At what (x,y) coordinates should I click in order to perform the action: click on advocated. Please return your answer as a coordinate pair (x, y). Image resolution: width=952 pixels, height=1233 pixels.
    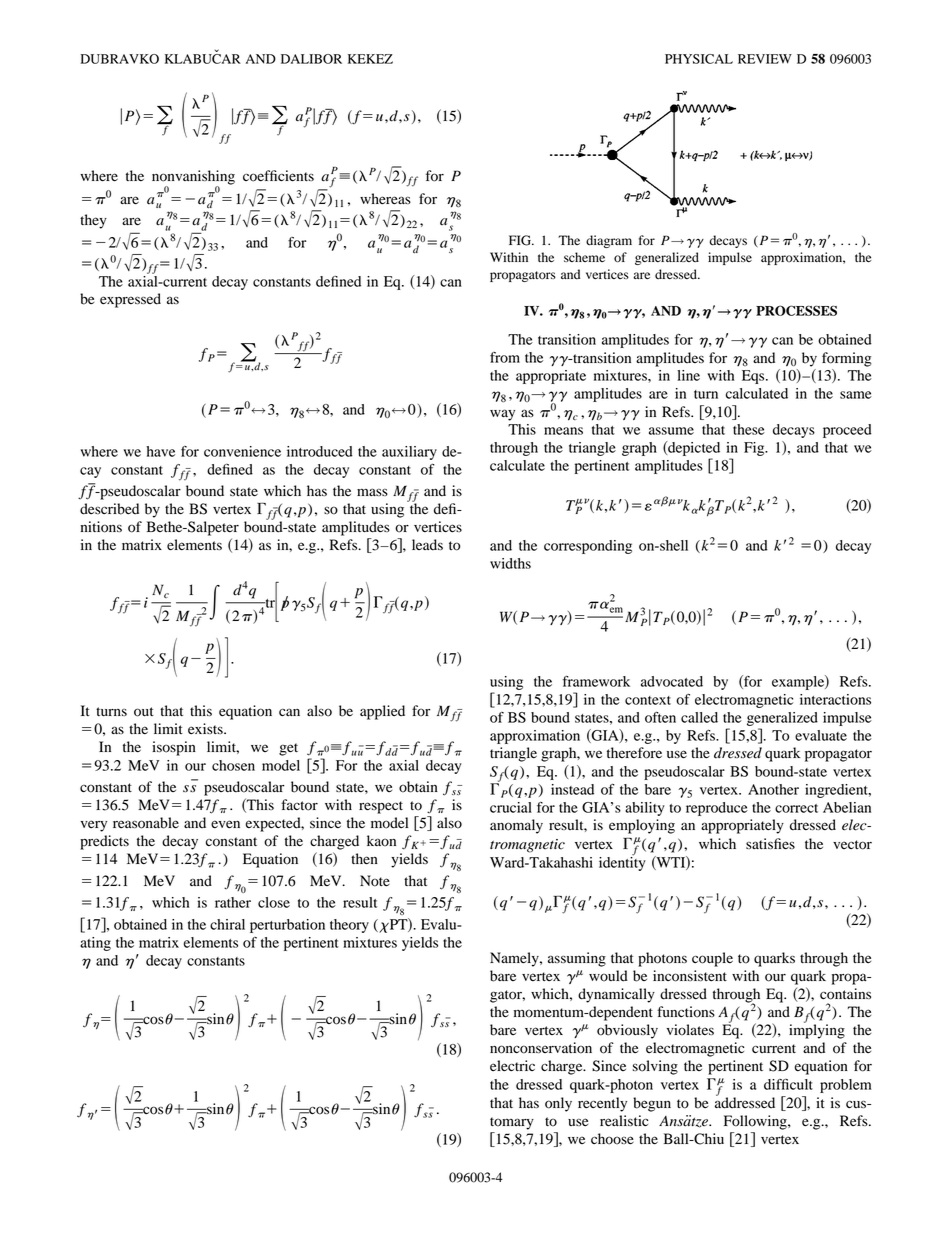
    Looking at the image, I should click on (672, 681).
